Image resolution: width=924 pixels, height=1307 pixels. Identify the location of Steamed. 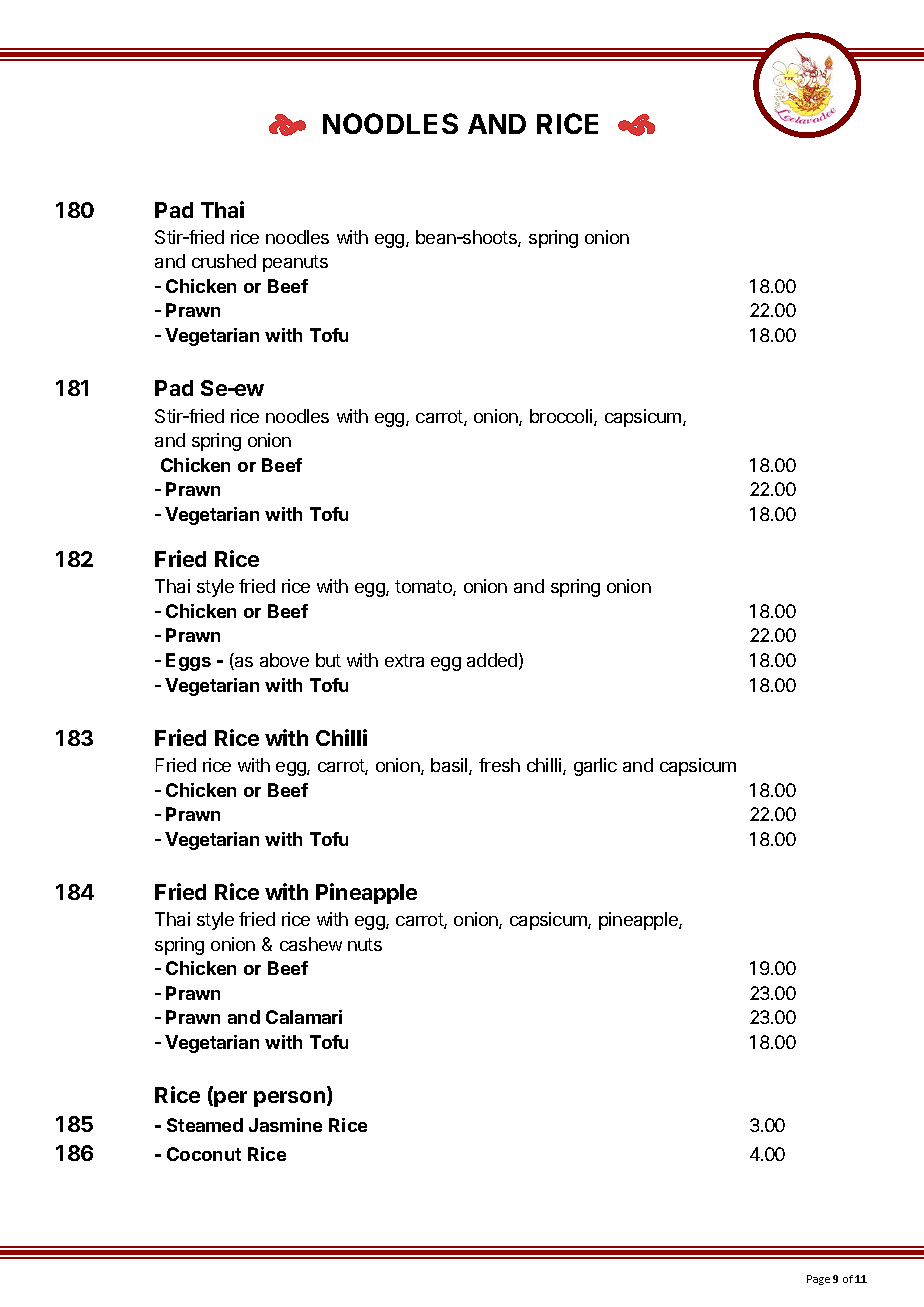
(205, 1125).
